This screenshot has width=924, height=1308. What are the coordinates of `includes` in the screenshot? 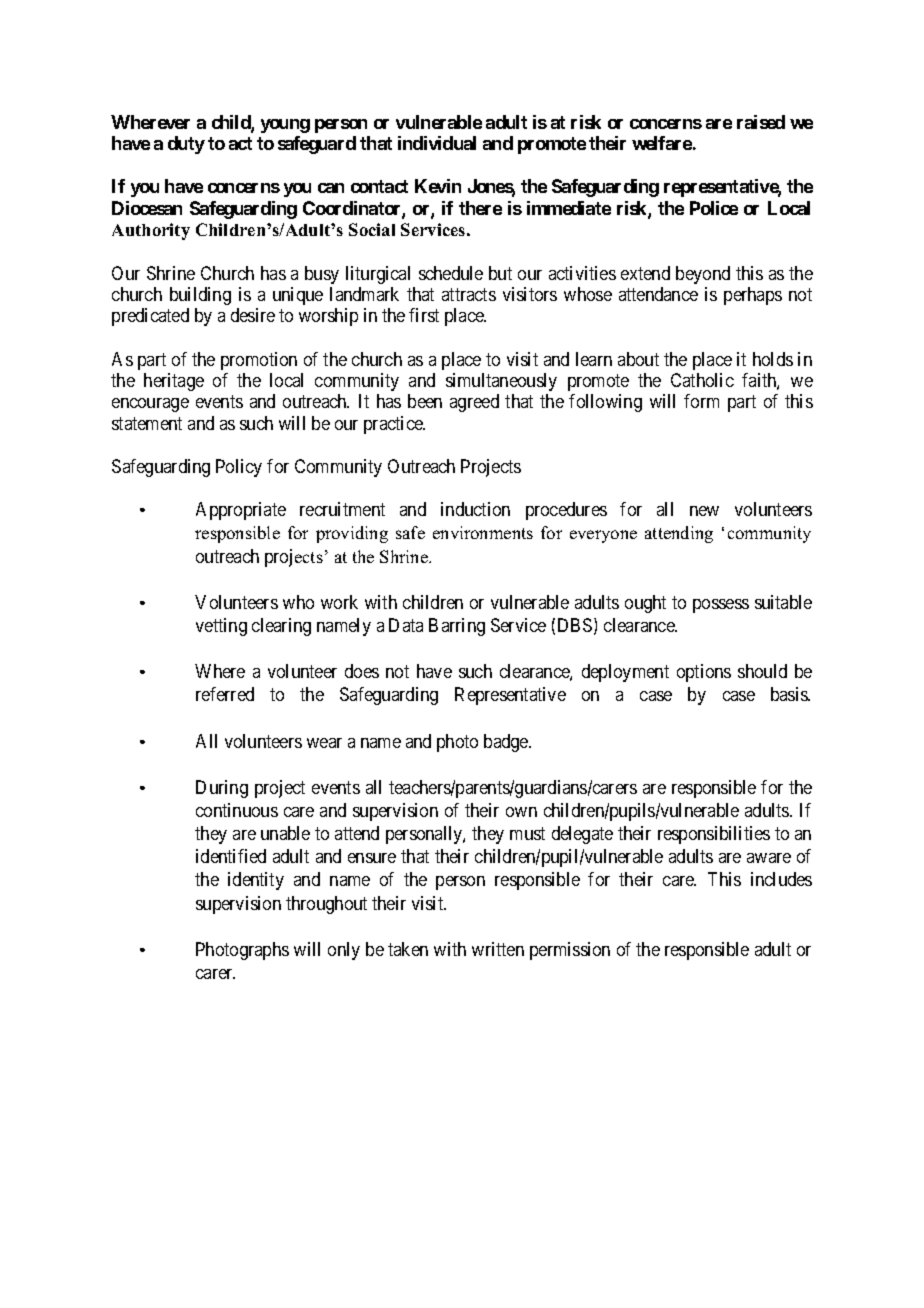 It's located at (781, 879).
